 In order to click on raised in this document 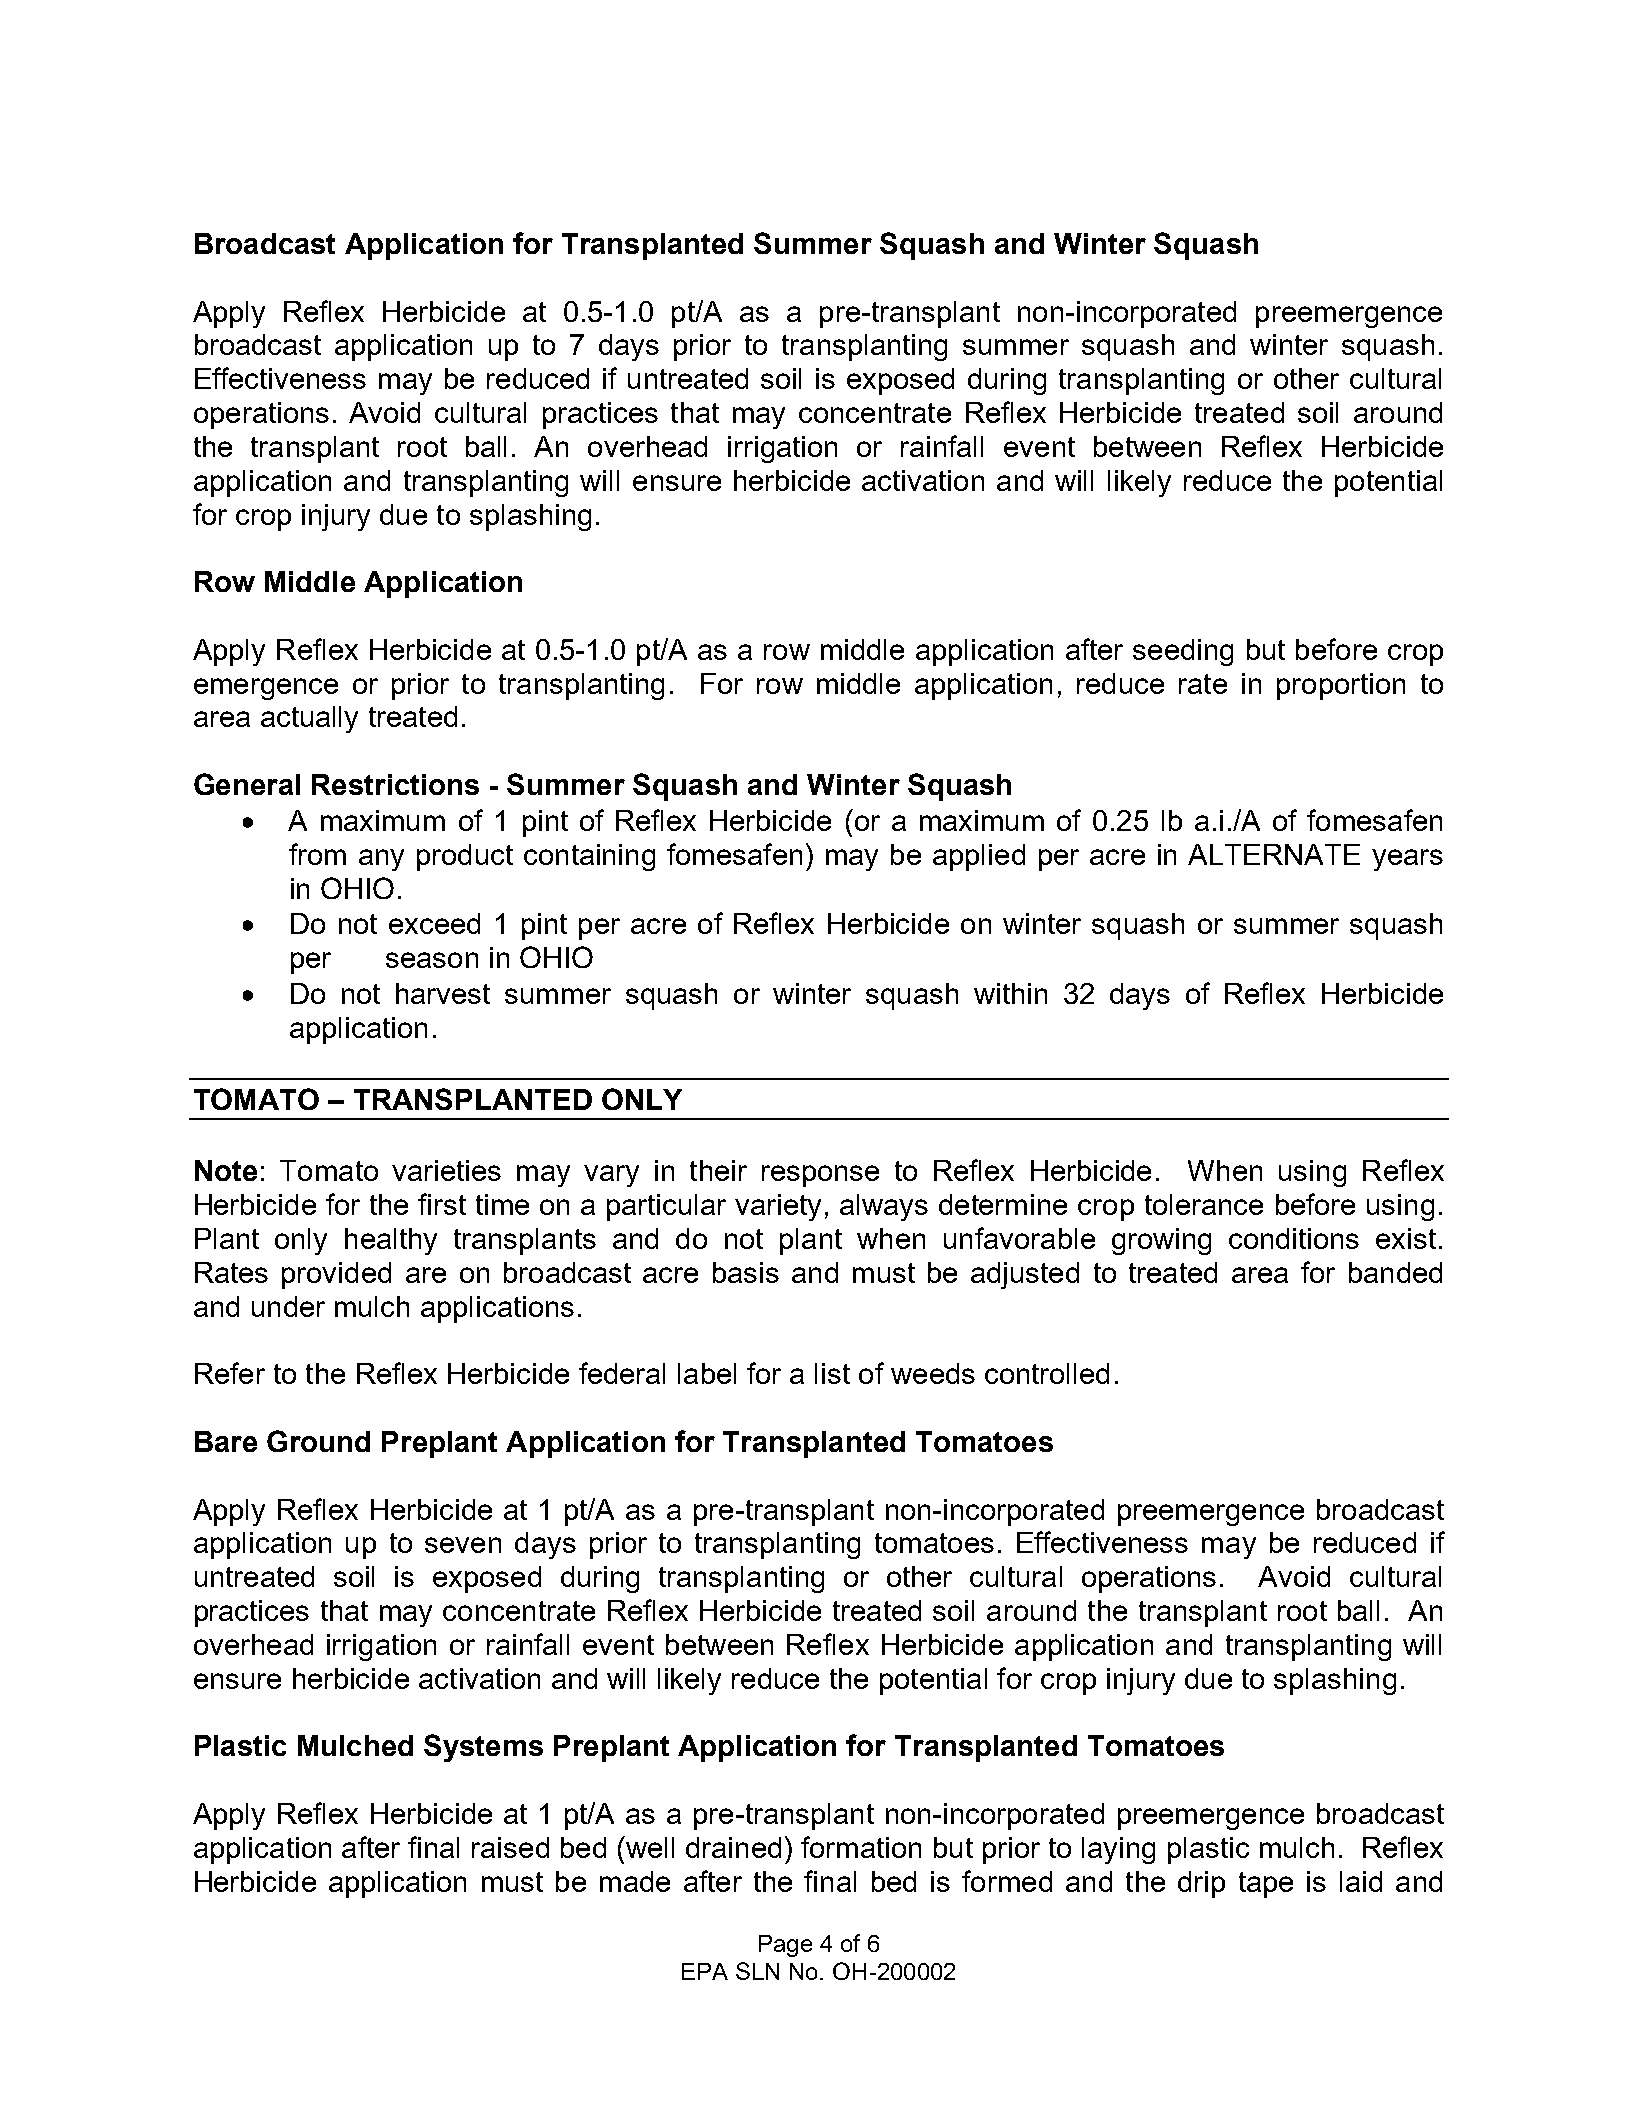, I will do `click(510, 1847)`.
